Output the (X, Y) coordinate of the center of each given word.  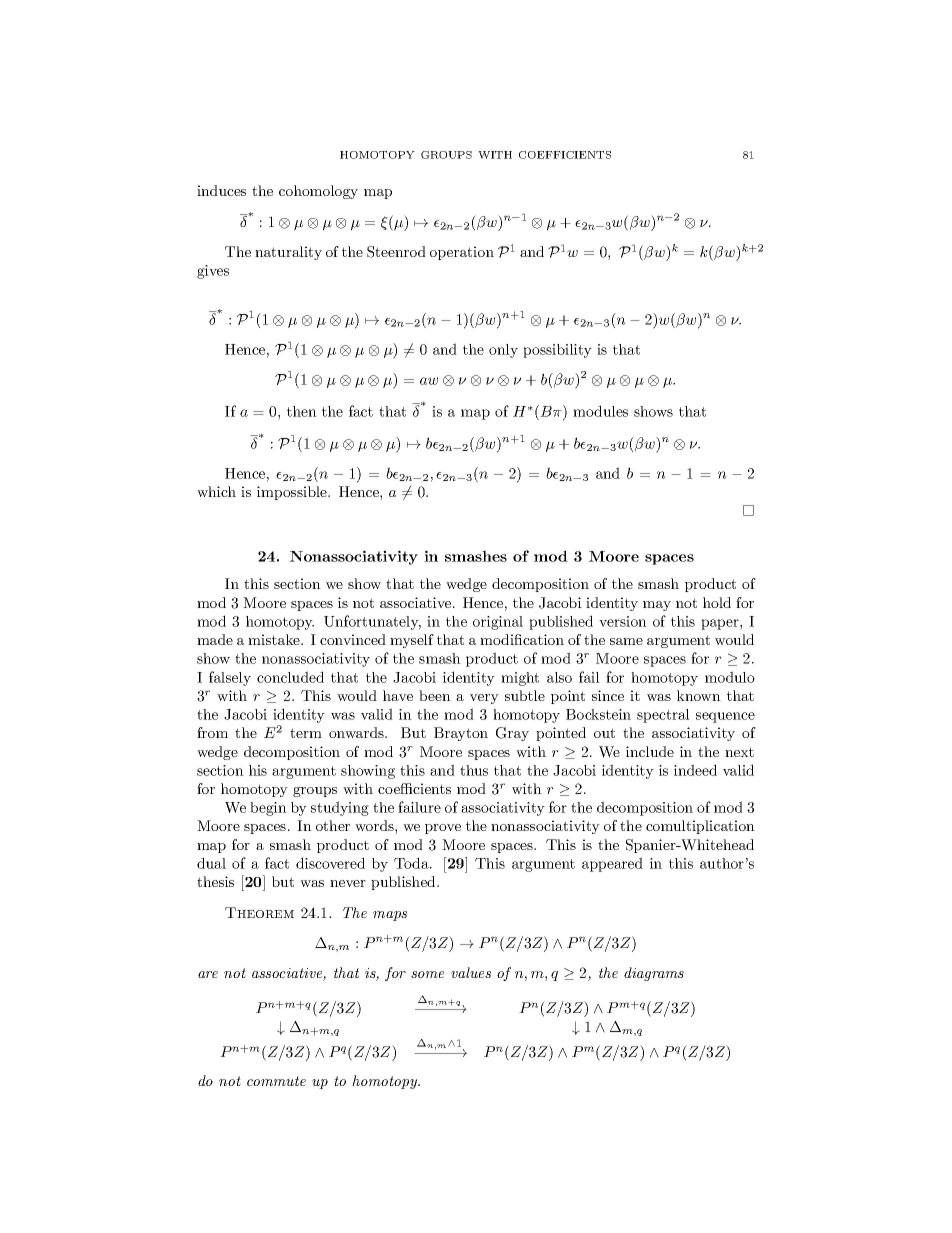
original (498, 623)
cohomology (318, 192)
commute (276, 1081)
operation (462, 253)
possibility (557, 351)
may (657, 606)
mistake (275, 639)
